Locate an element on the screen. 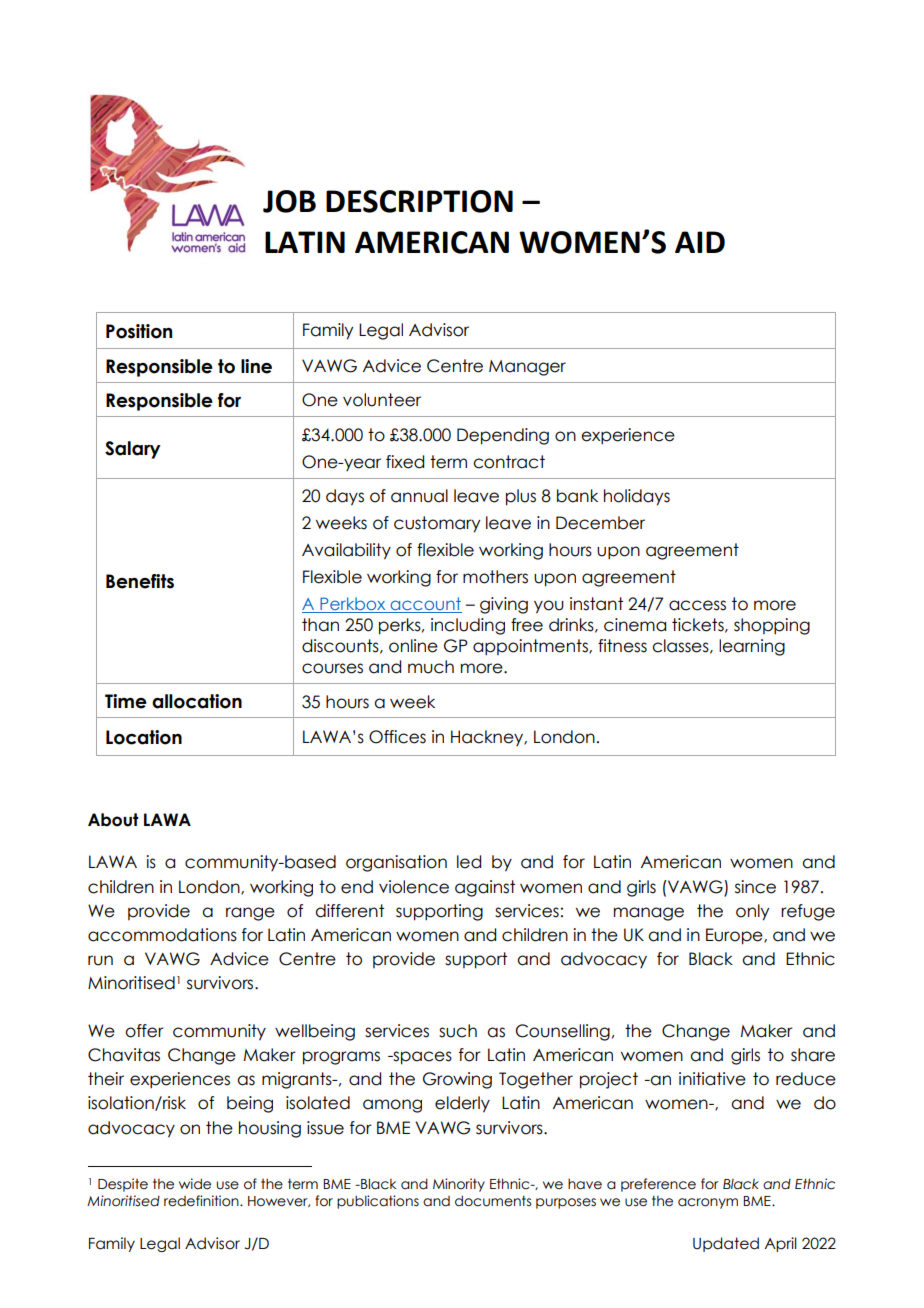 This screenshot has width=924, height=1308. since is located at coordinates (755, 887).
